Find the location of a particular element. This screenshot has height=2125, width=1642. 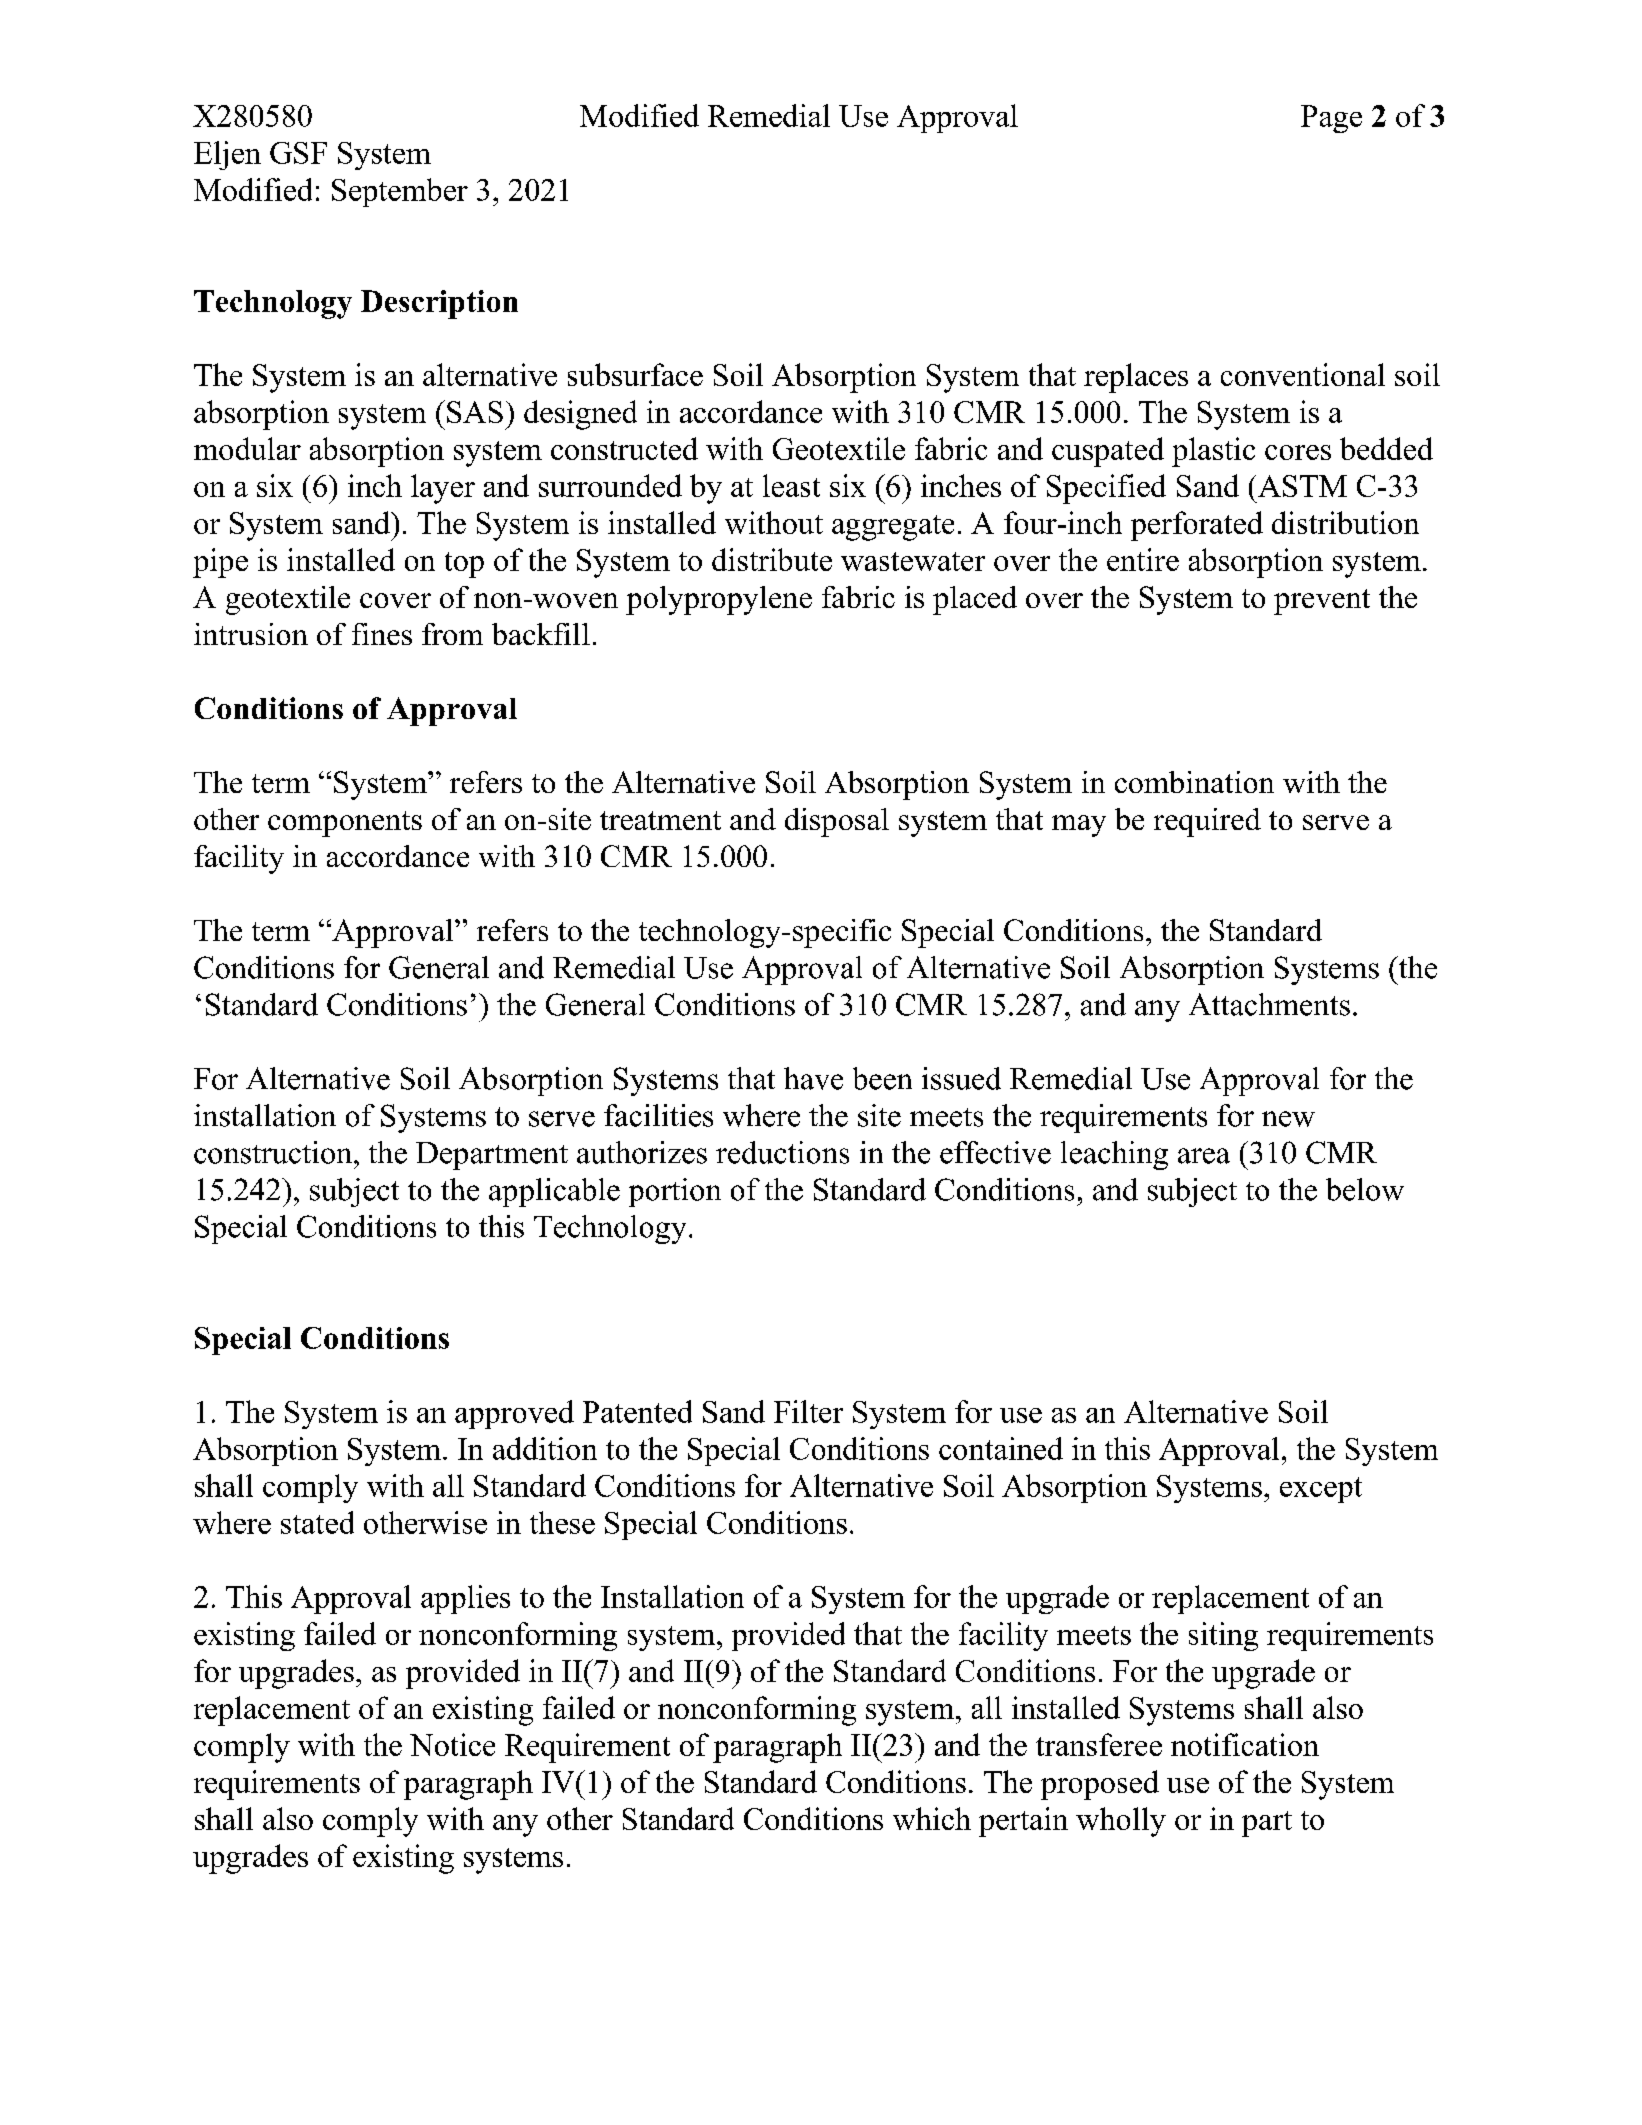

September is located at coordinates (400, 192).
